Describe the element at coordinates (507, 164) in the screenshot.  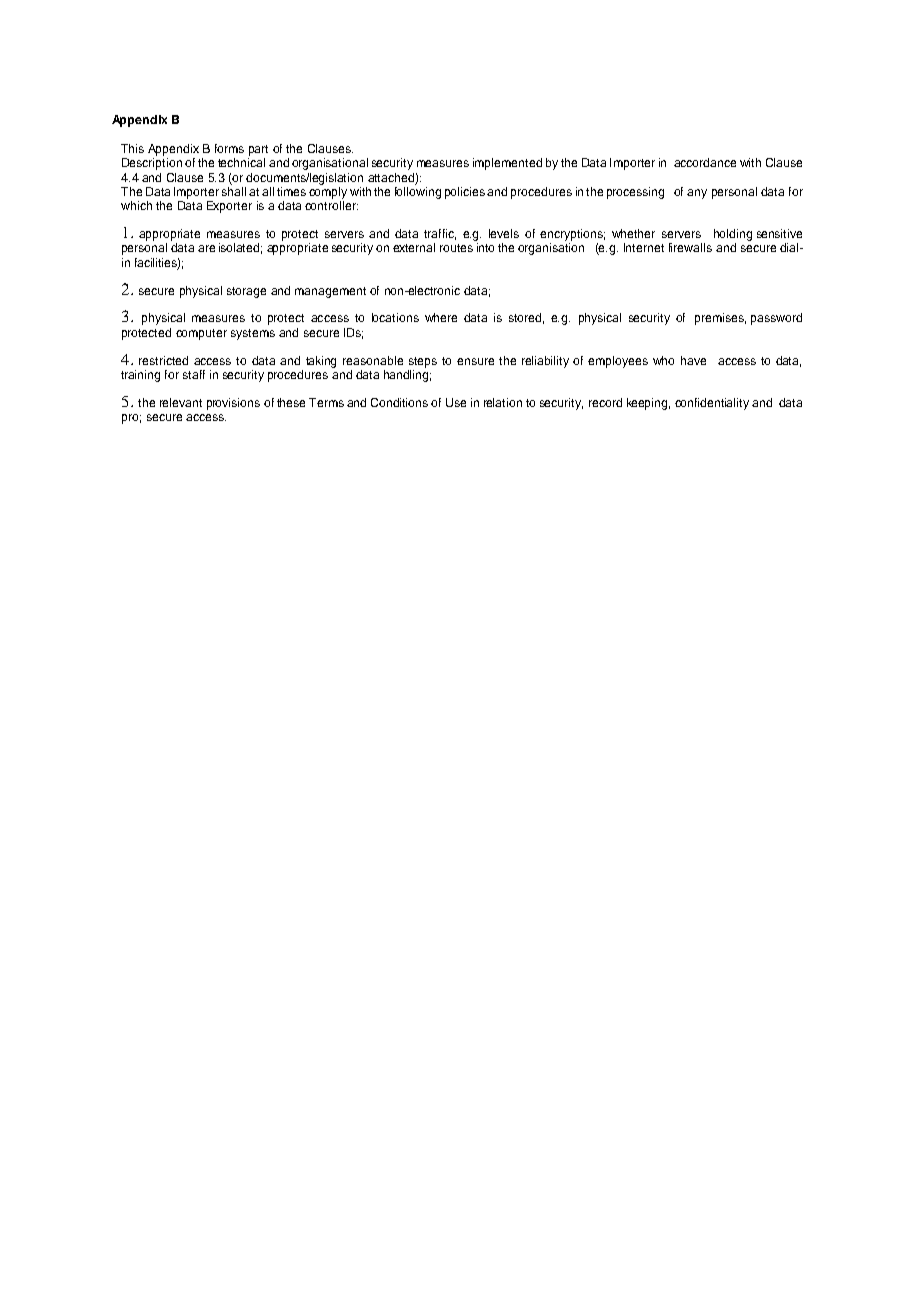
I see `implemented` at that location.
